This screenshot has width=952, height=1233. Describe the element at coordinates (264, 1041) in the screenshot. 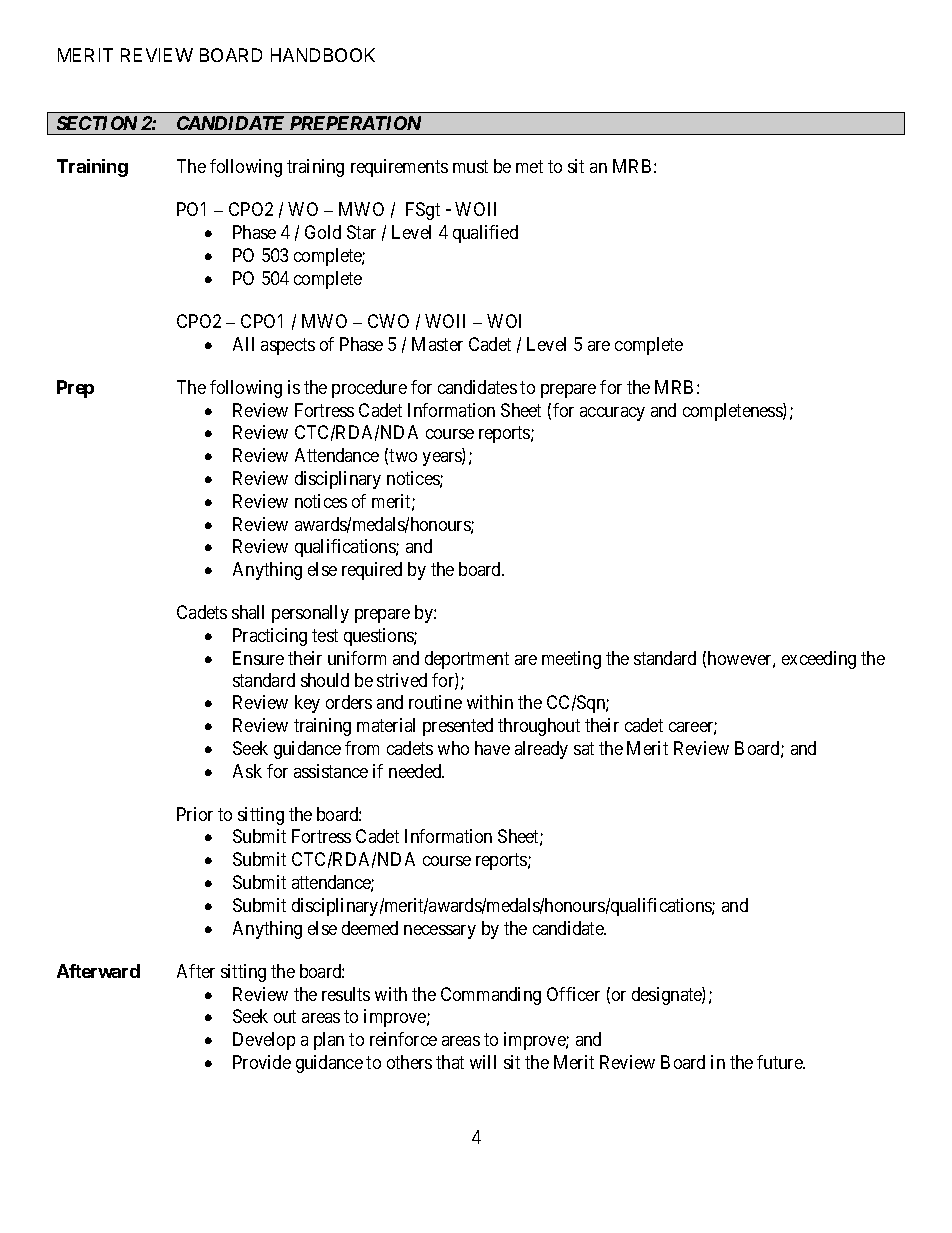

I see `Develop` at that location.
